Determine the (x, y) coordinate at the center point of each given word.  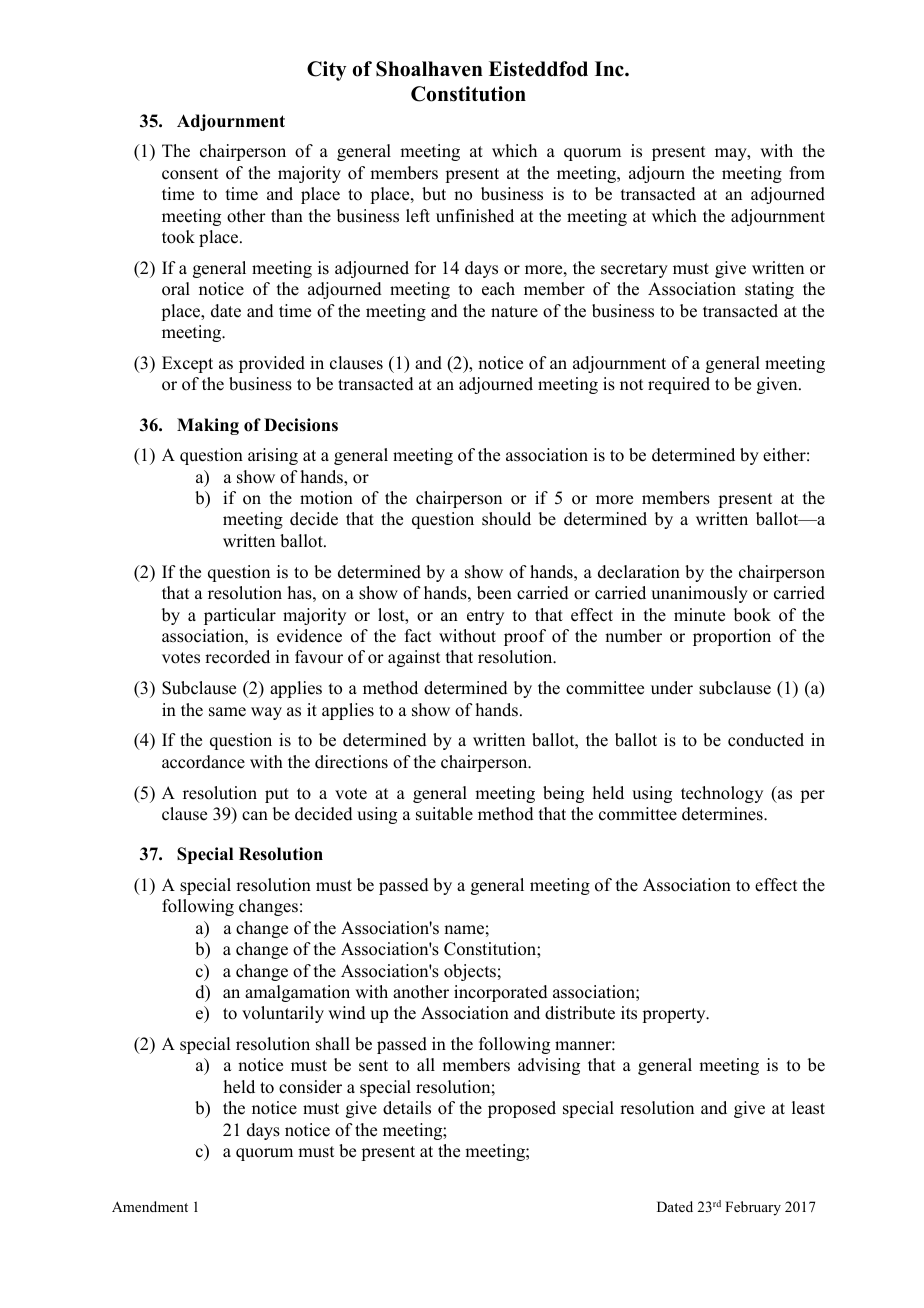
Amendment (150, 1206)
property (675, 1015)
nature (514, 312)
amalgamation (297, 993)
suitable (444, 814)
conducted (766, 740)
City (327, 71)
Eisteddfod (538, 69)
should (506, 519)
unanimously (699, 594)
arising (273, 456)
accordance (203, 762)
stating (769, 290)
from (807, 173)
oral (176, 289)
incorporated (501, 993)
